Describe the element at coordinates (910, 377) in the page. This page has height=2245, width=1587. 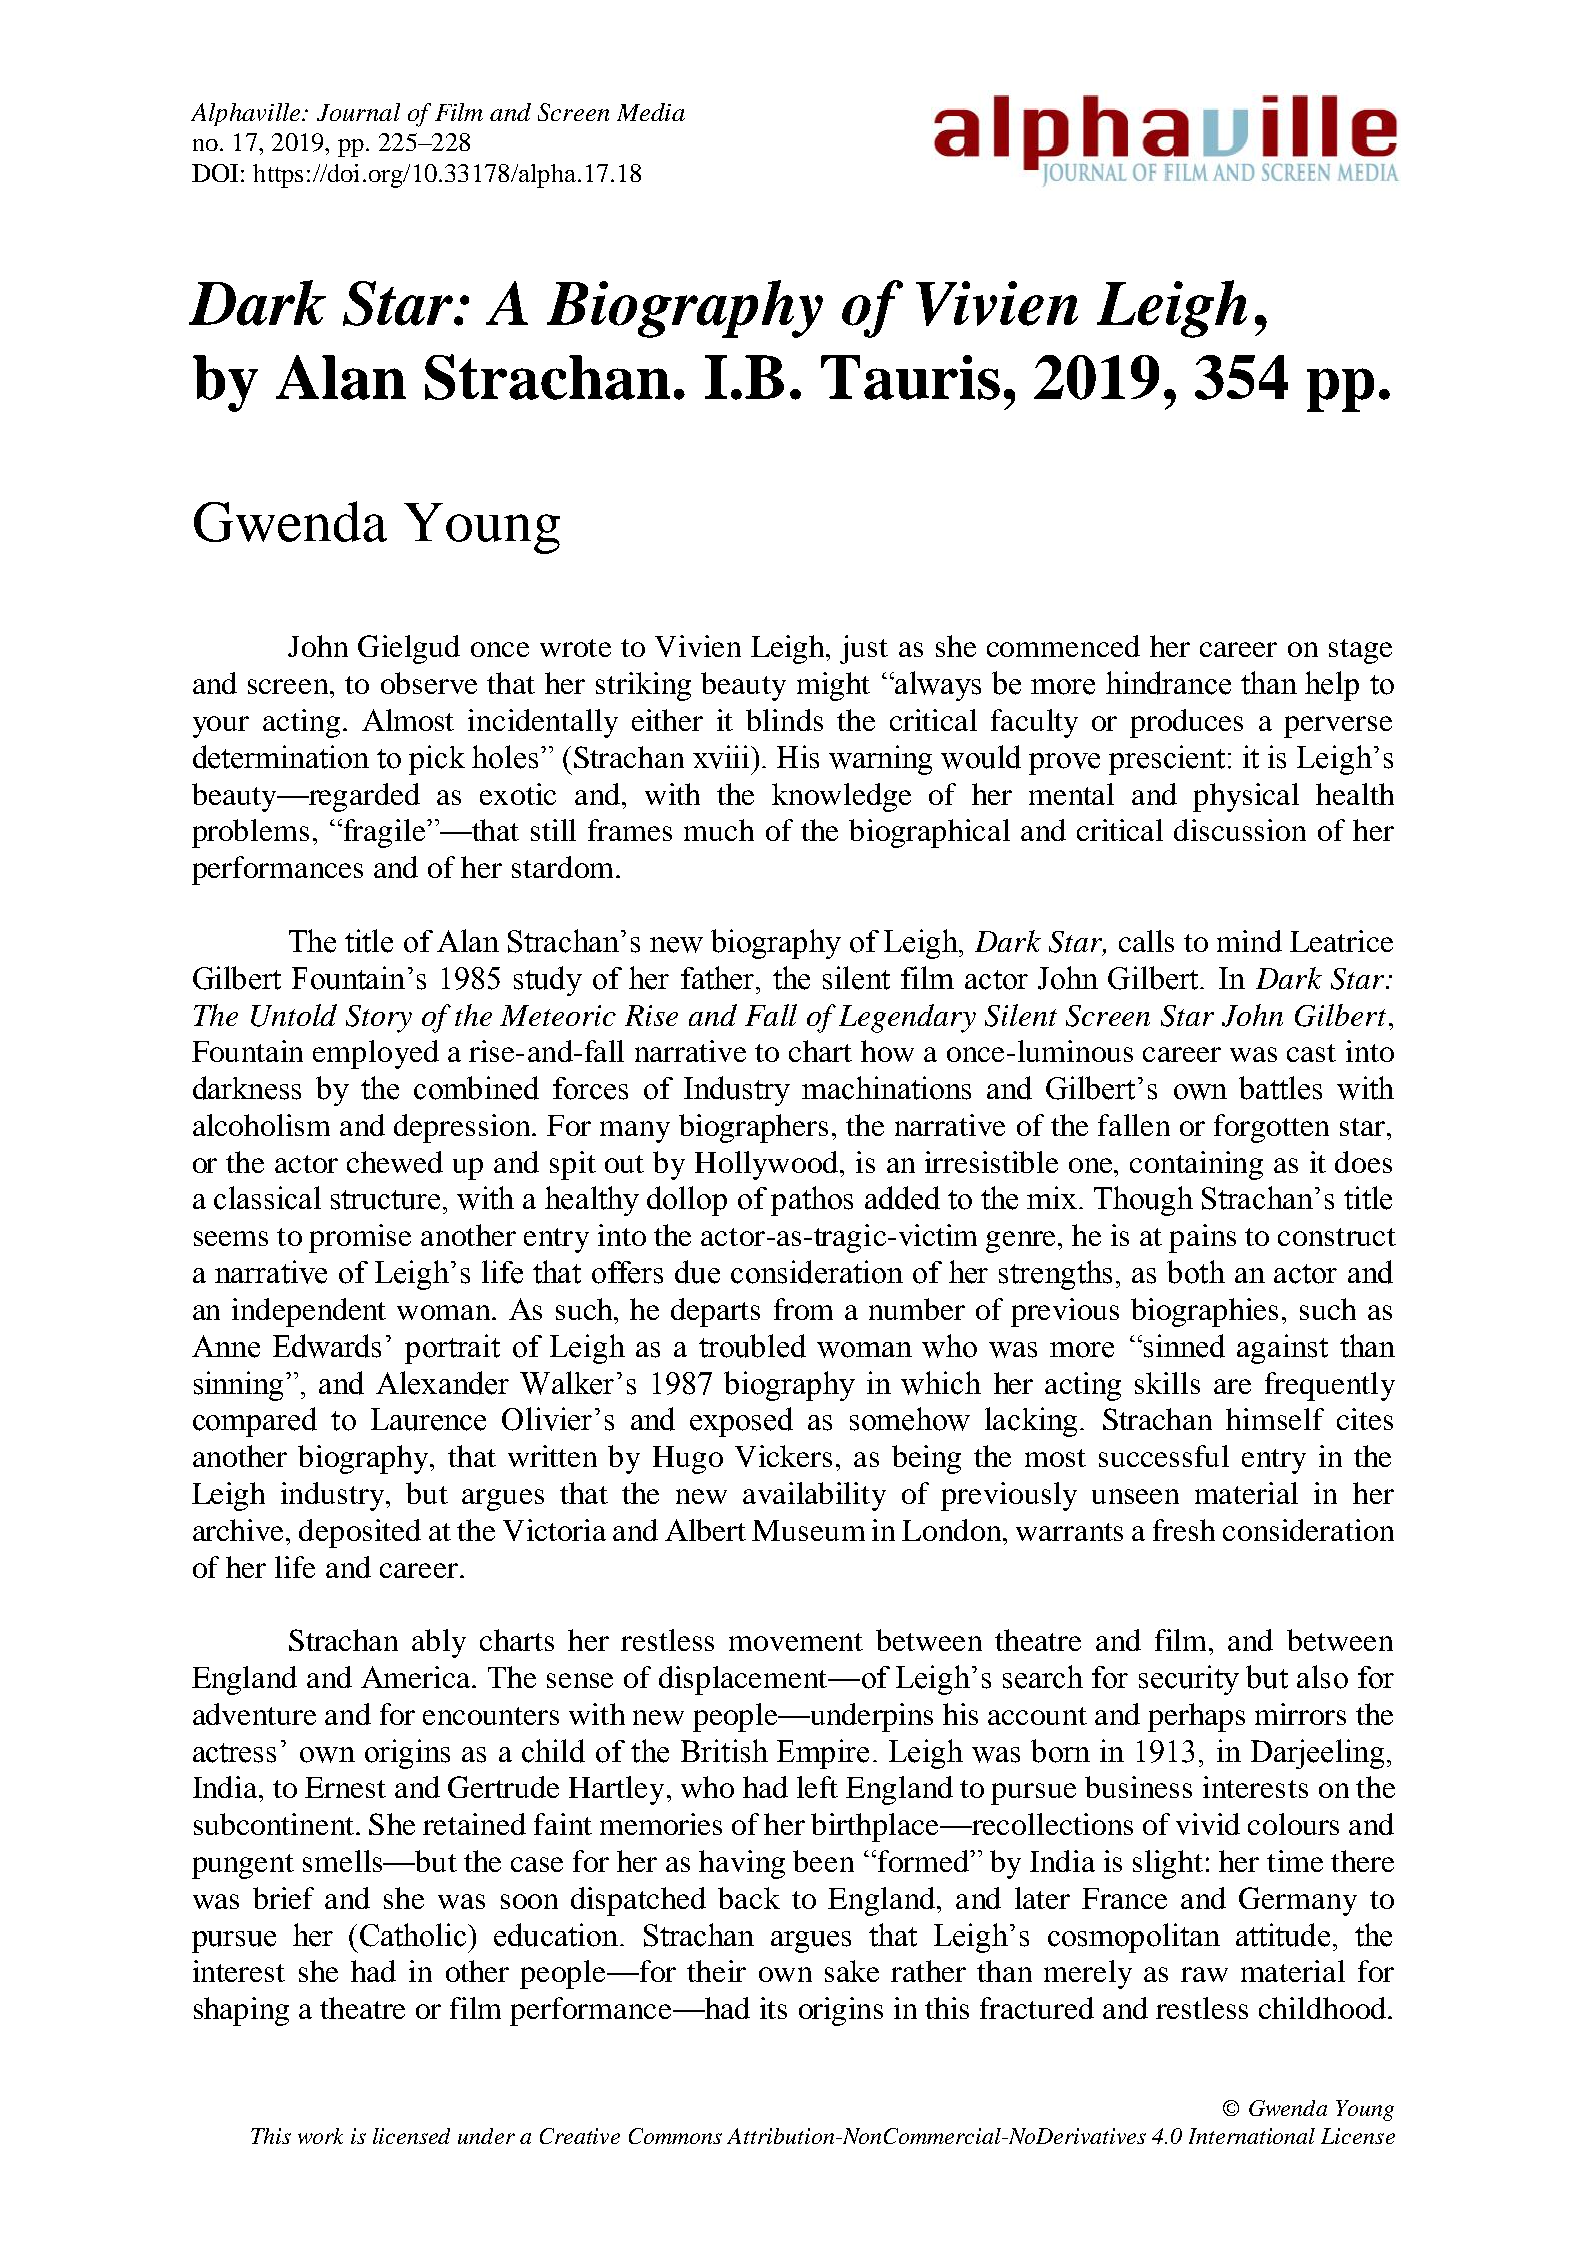
I see `Tauris` at that location.
